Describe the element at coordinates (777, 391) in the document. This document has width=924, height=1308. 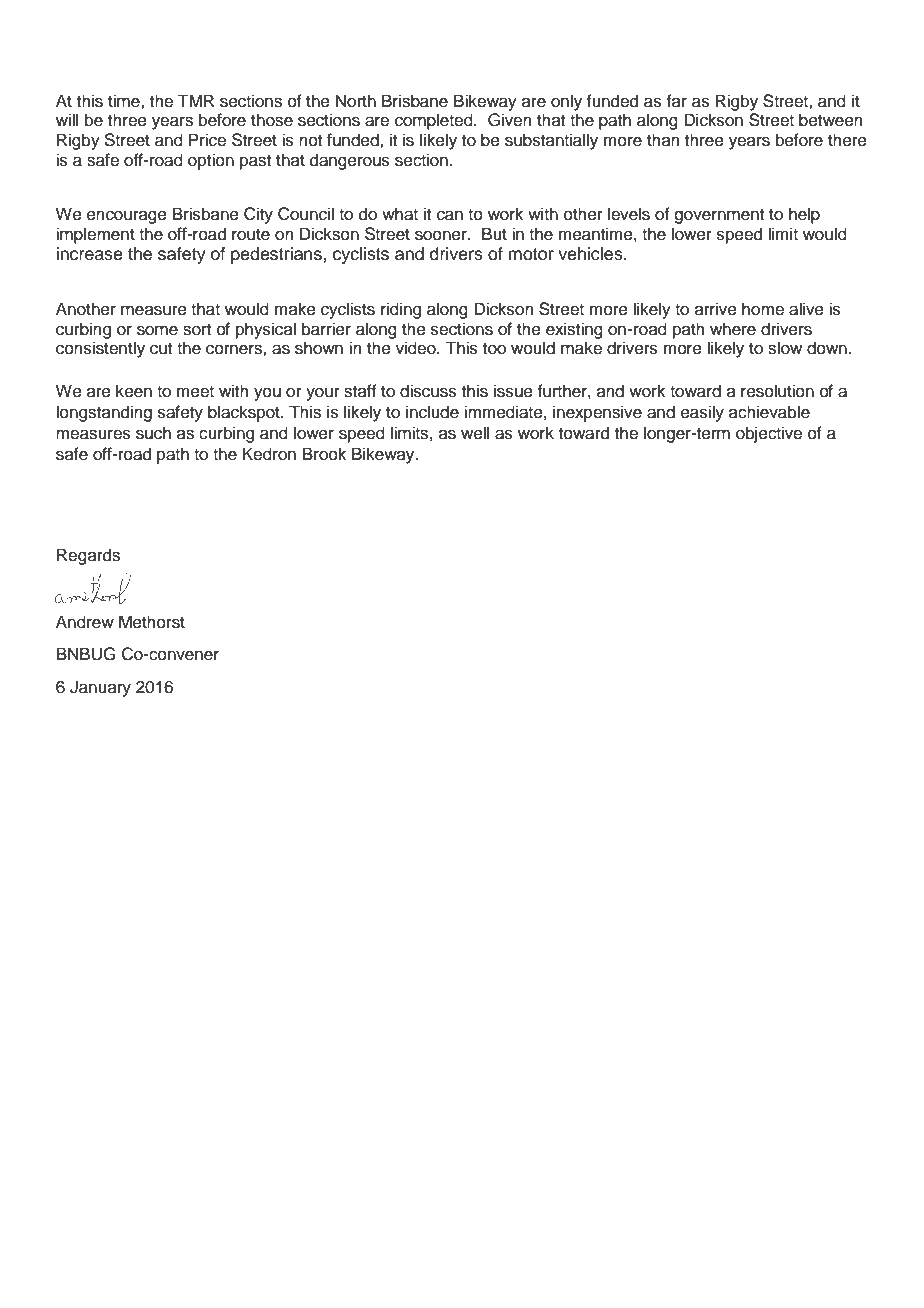
I see `resolution` at that location.
